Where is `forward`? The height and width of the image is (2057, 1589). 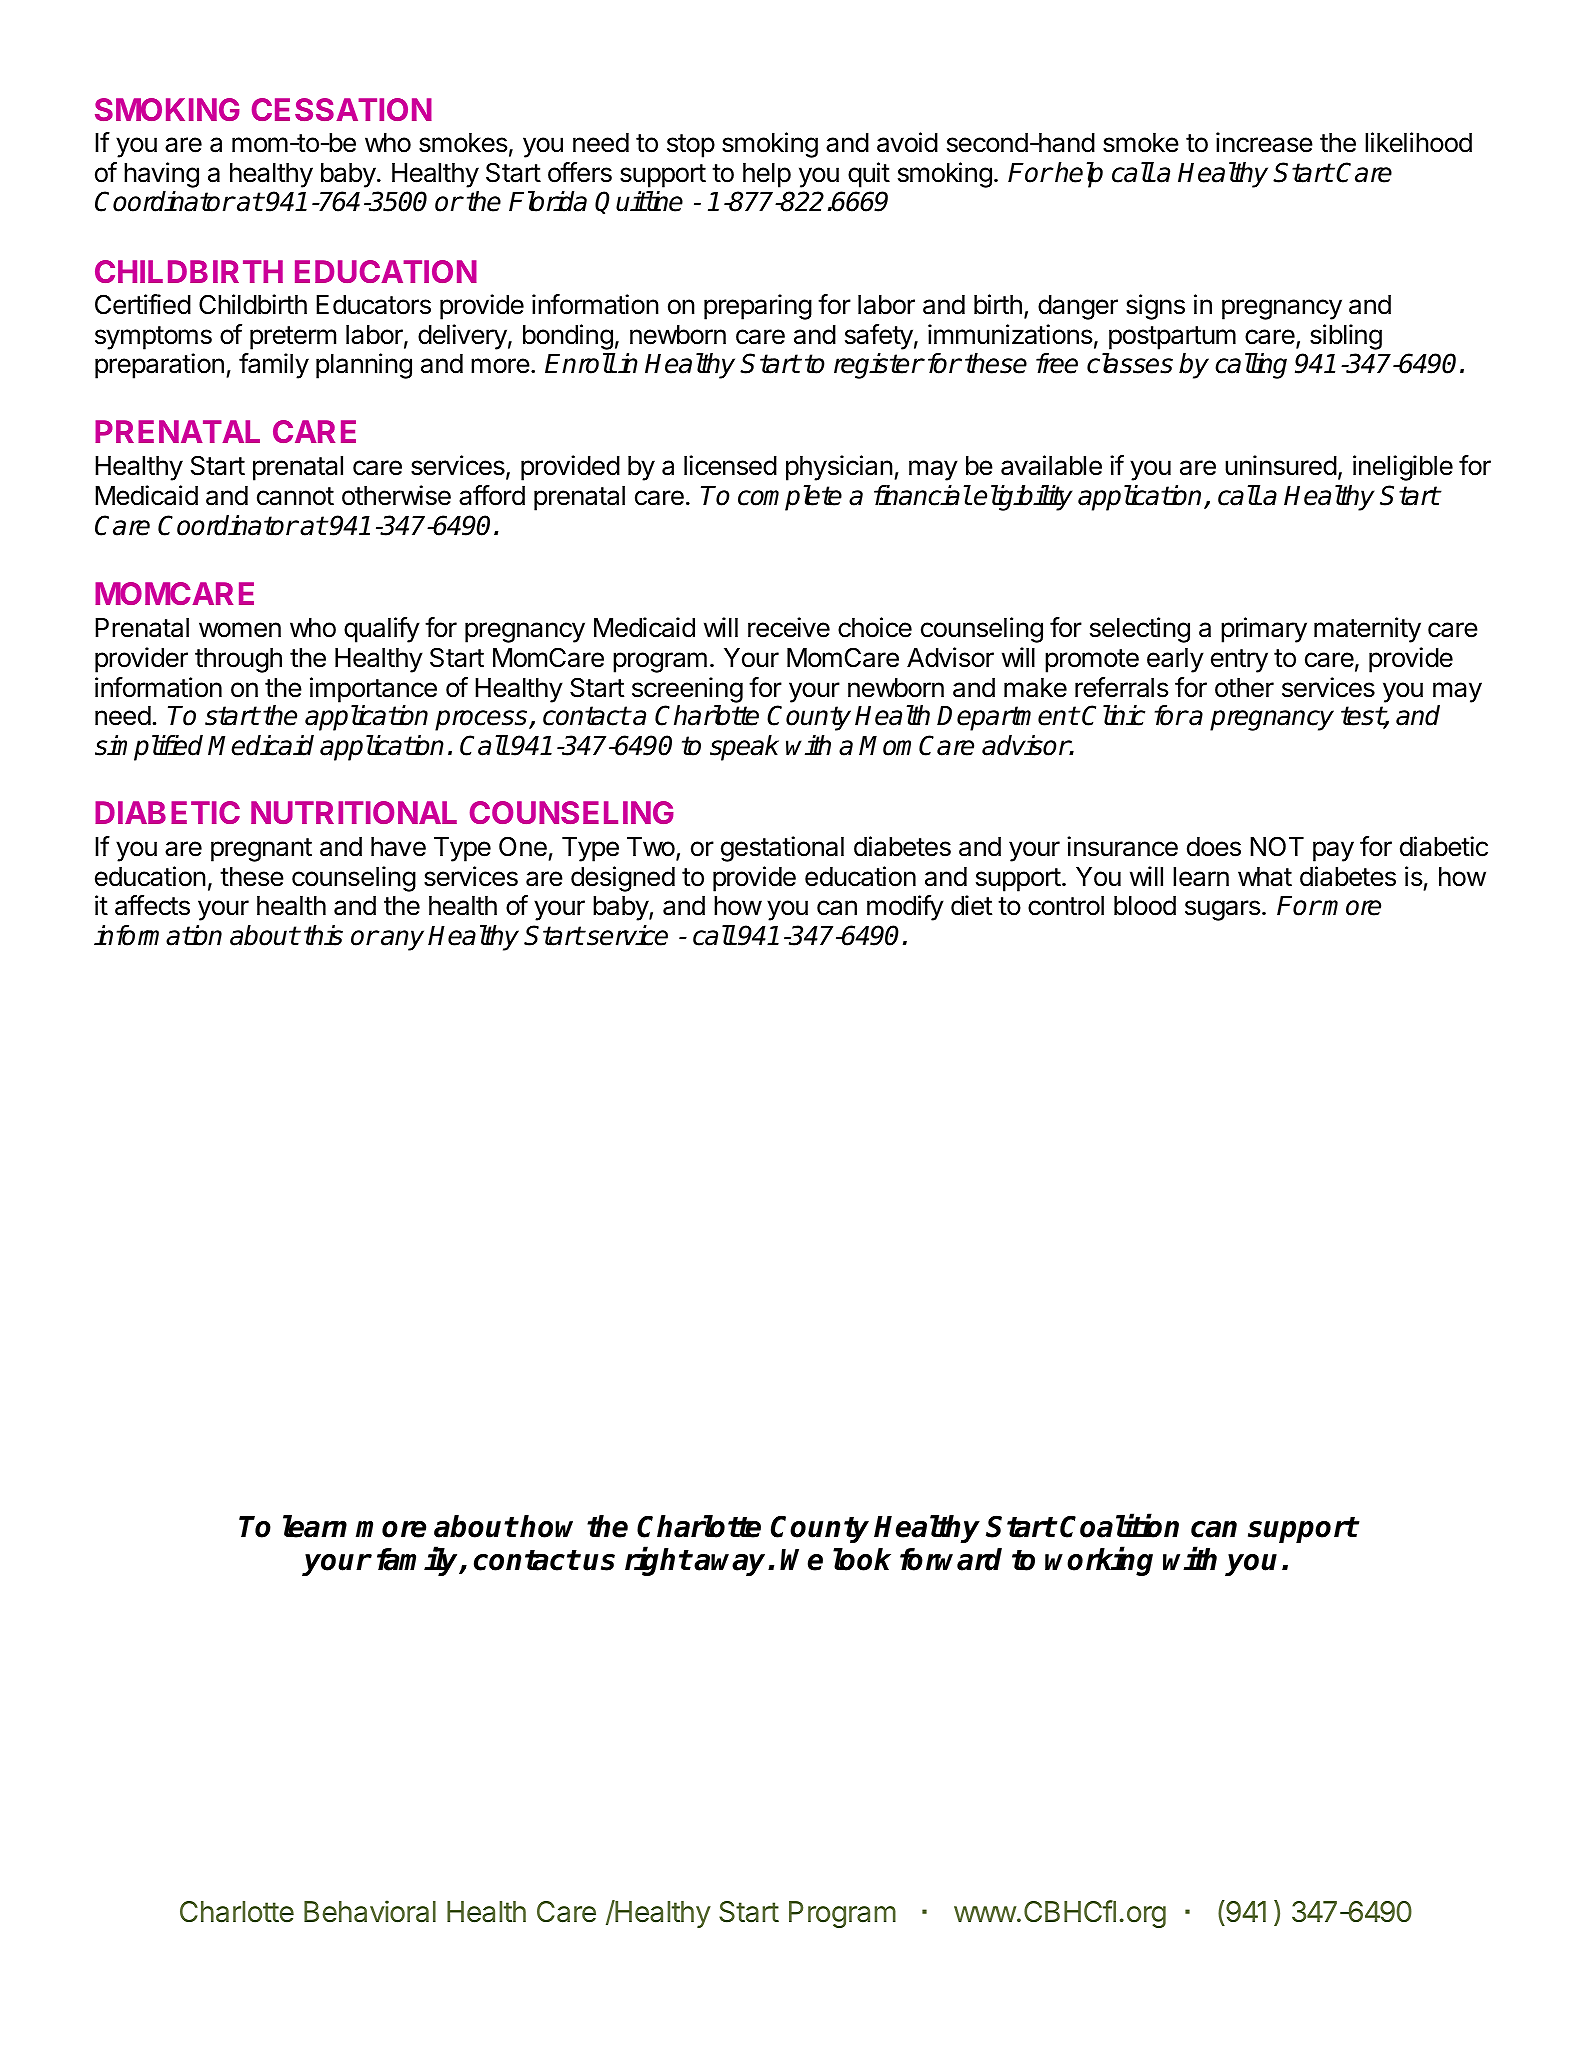
forward is located at coordinates (951, 1559).
